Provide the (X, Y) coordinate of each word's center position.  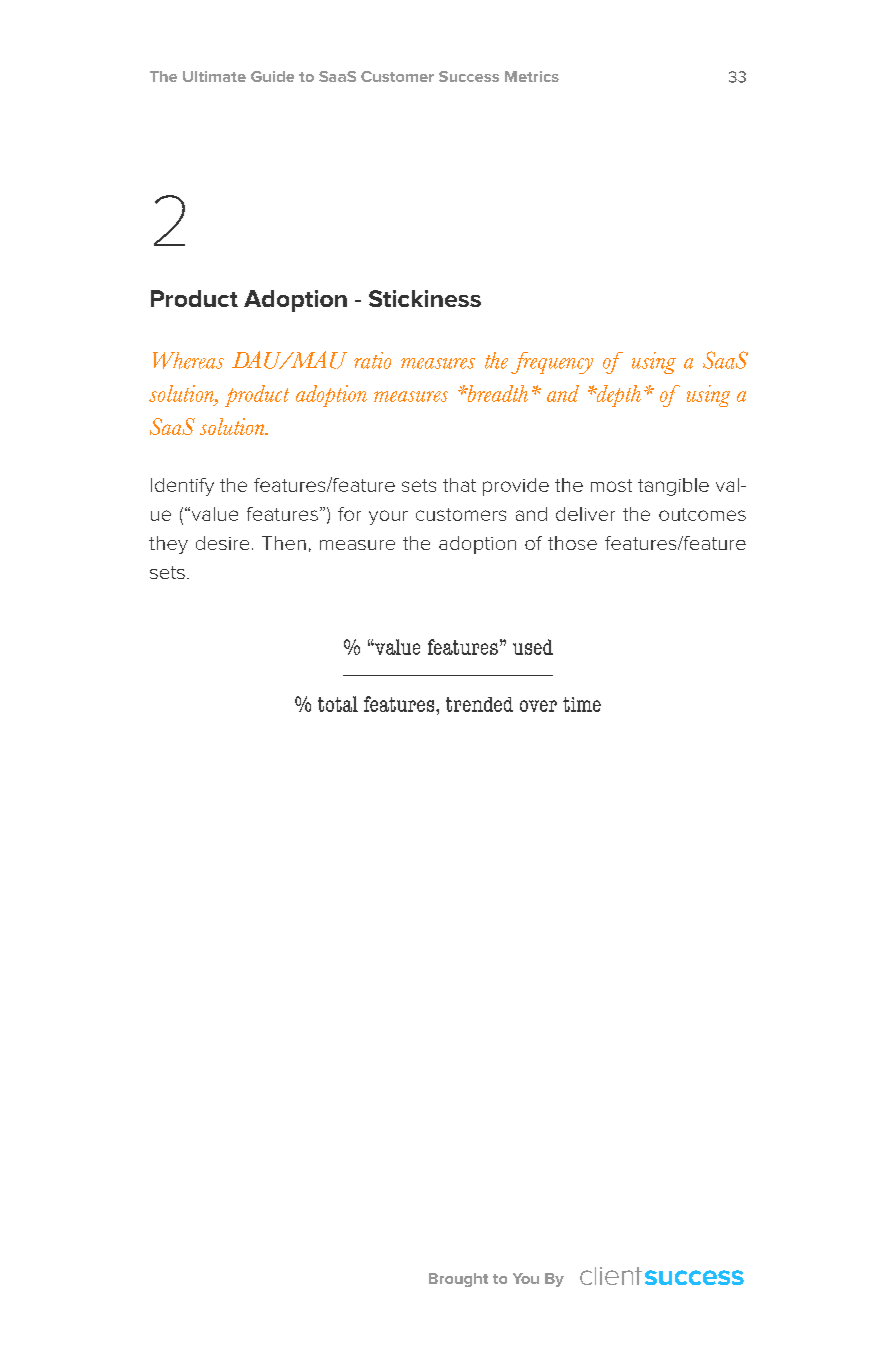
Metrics (532, 76)
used (533, 647)
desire (222, 543)
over (538, 706)
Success (469, 76)
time (582, 704)
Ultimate (214, 76)
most (611, 485)
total (338, 704)
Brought (458, 1280)
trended (479, 704)
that (459, 485)
